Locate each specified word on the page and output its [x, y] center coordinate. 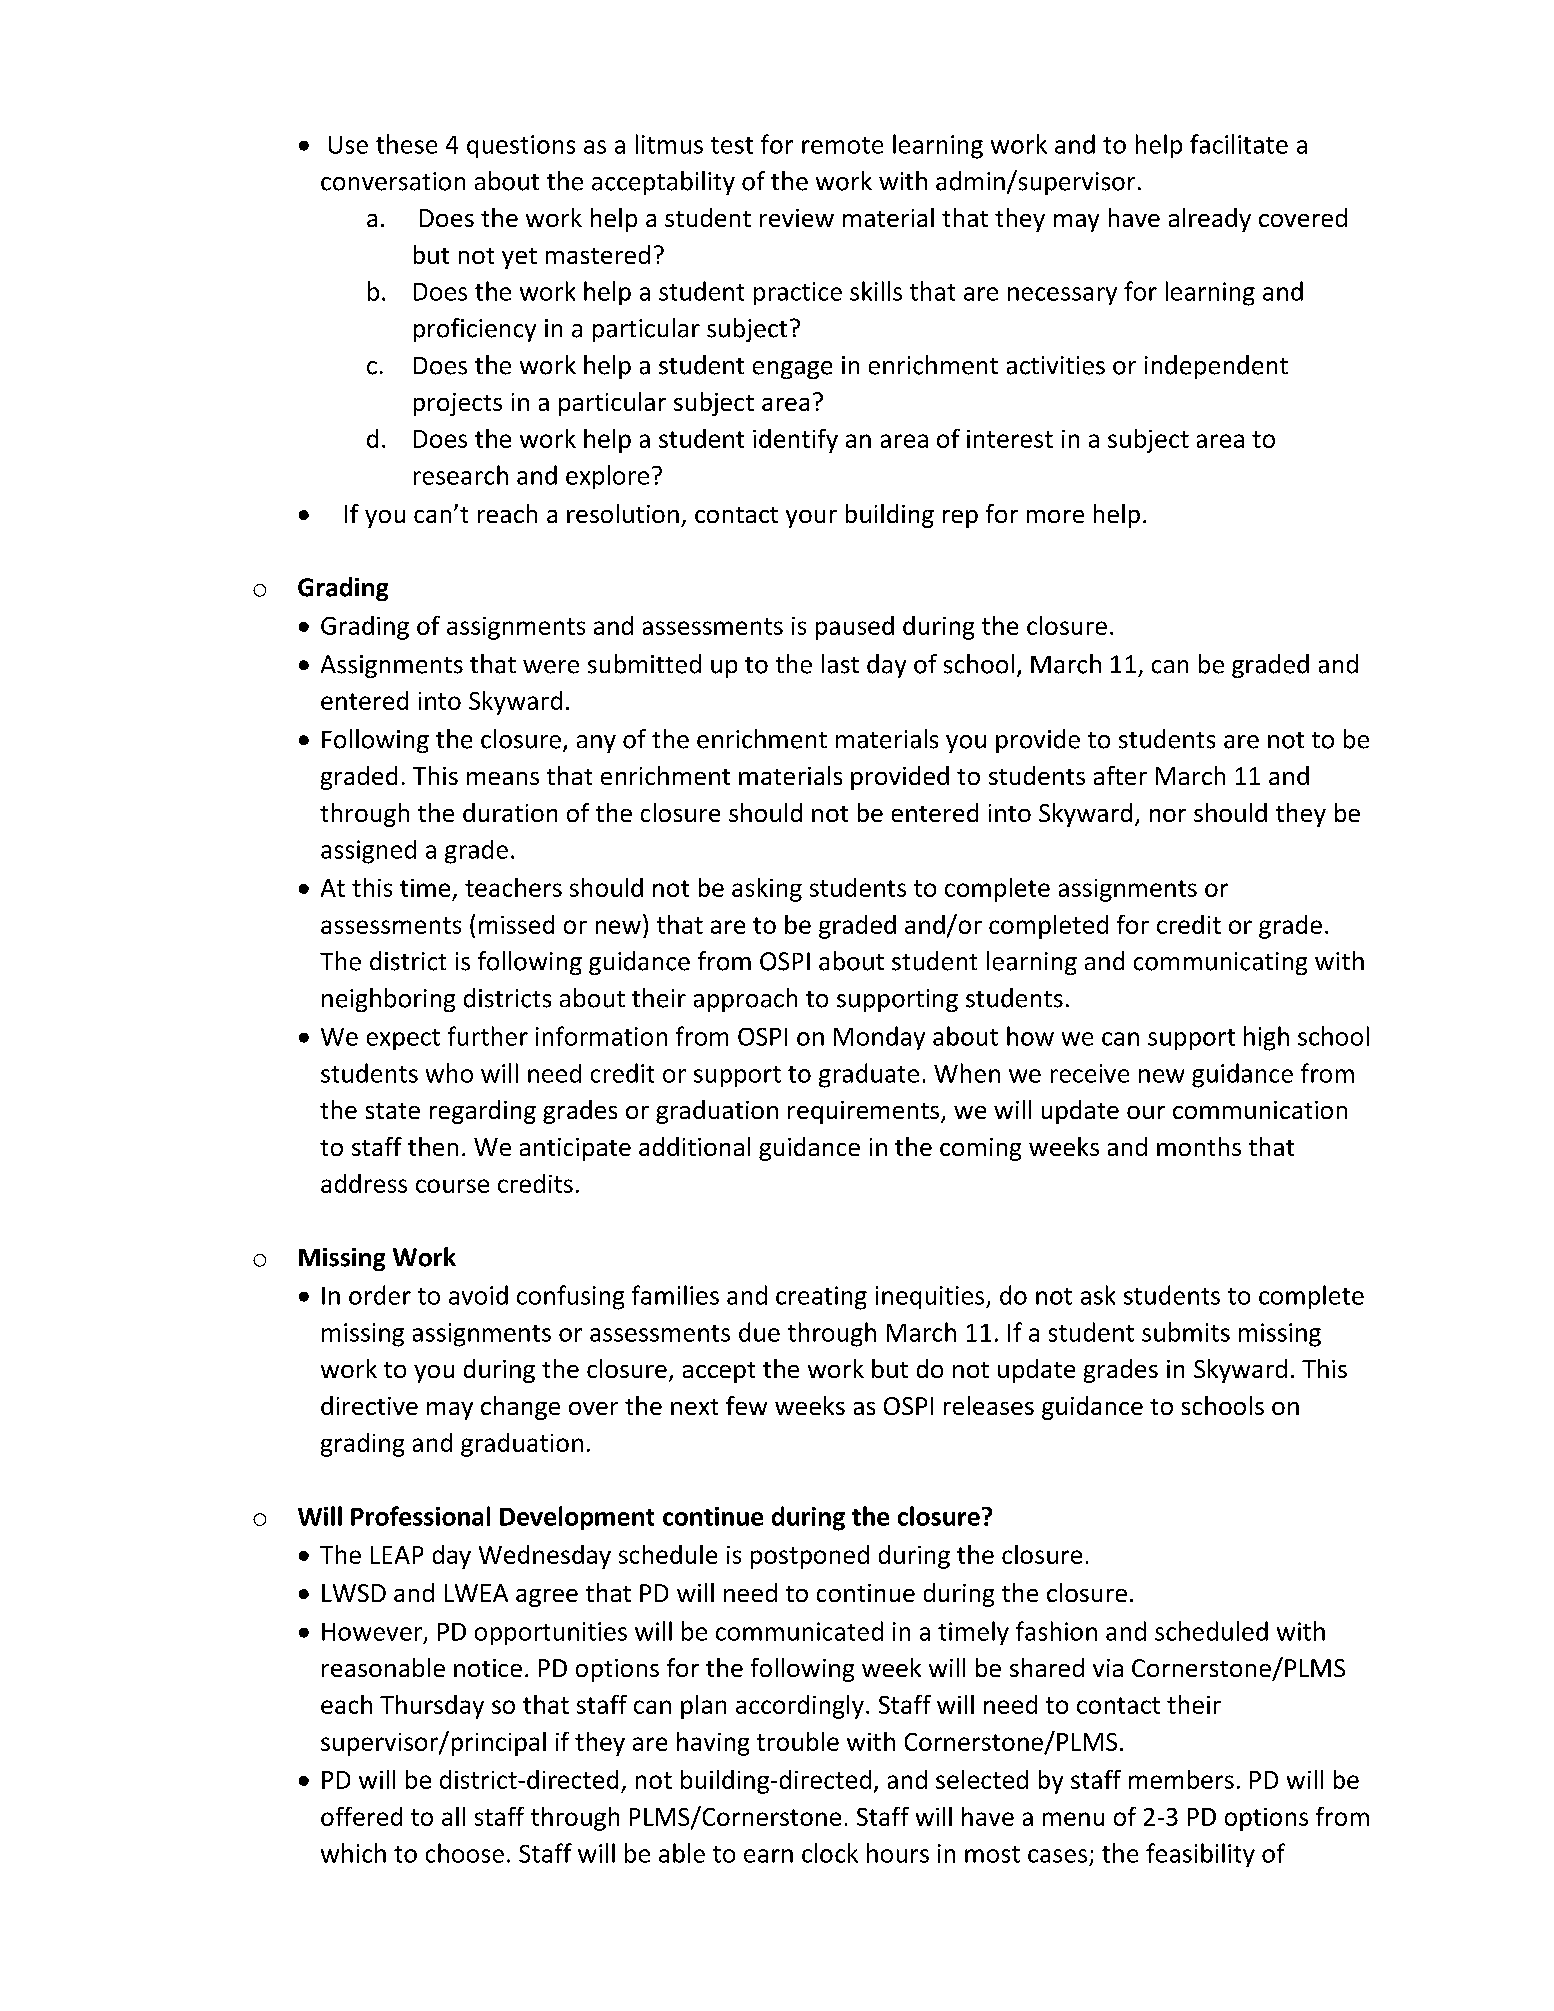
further [488, 1036]
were [551, 667]
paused [855, 628]
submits [1186, 1332]
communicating [1220, 963]
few [746, 1405]
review [797, 218]
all [453, 1816]
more [1055, 516]
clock [830, 1853]
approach [745, 1000]
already [1210, 220]
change [520, 1408]
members [1181, 1779]
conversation [393, 181]
